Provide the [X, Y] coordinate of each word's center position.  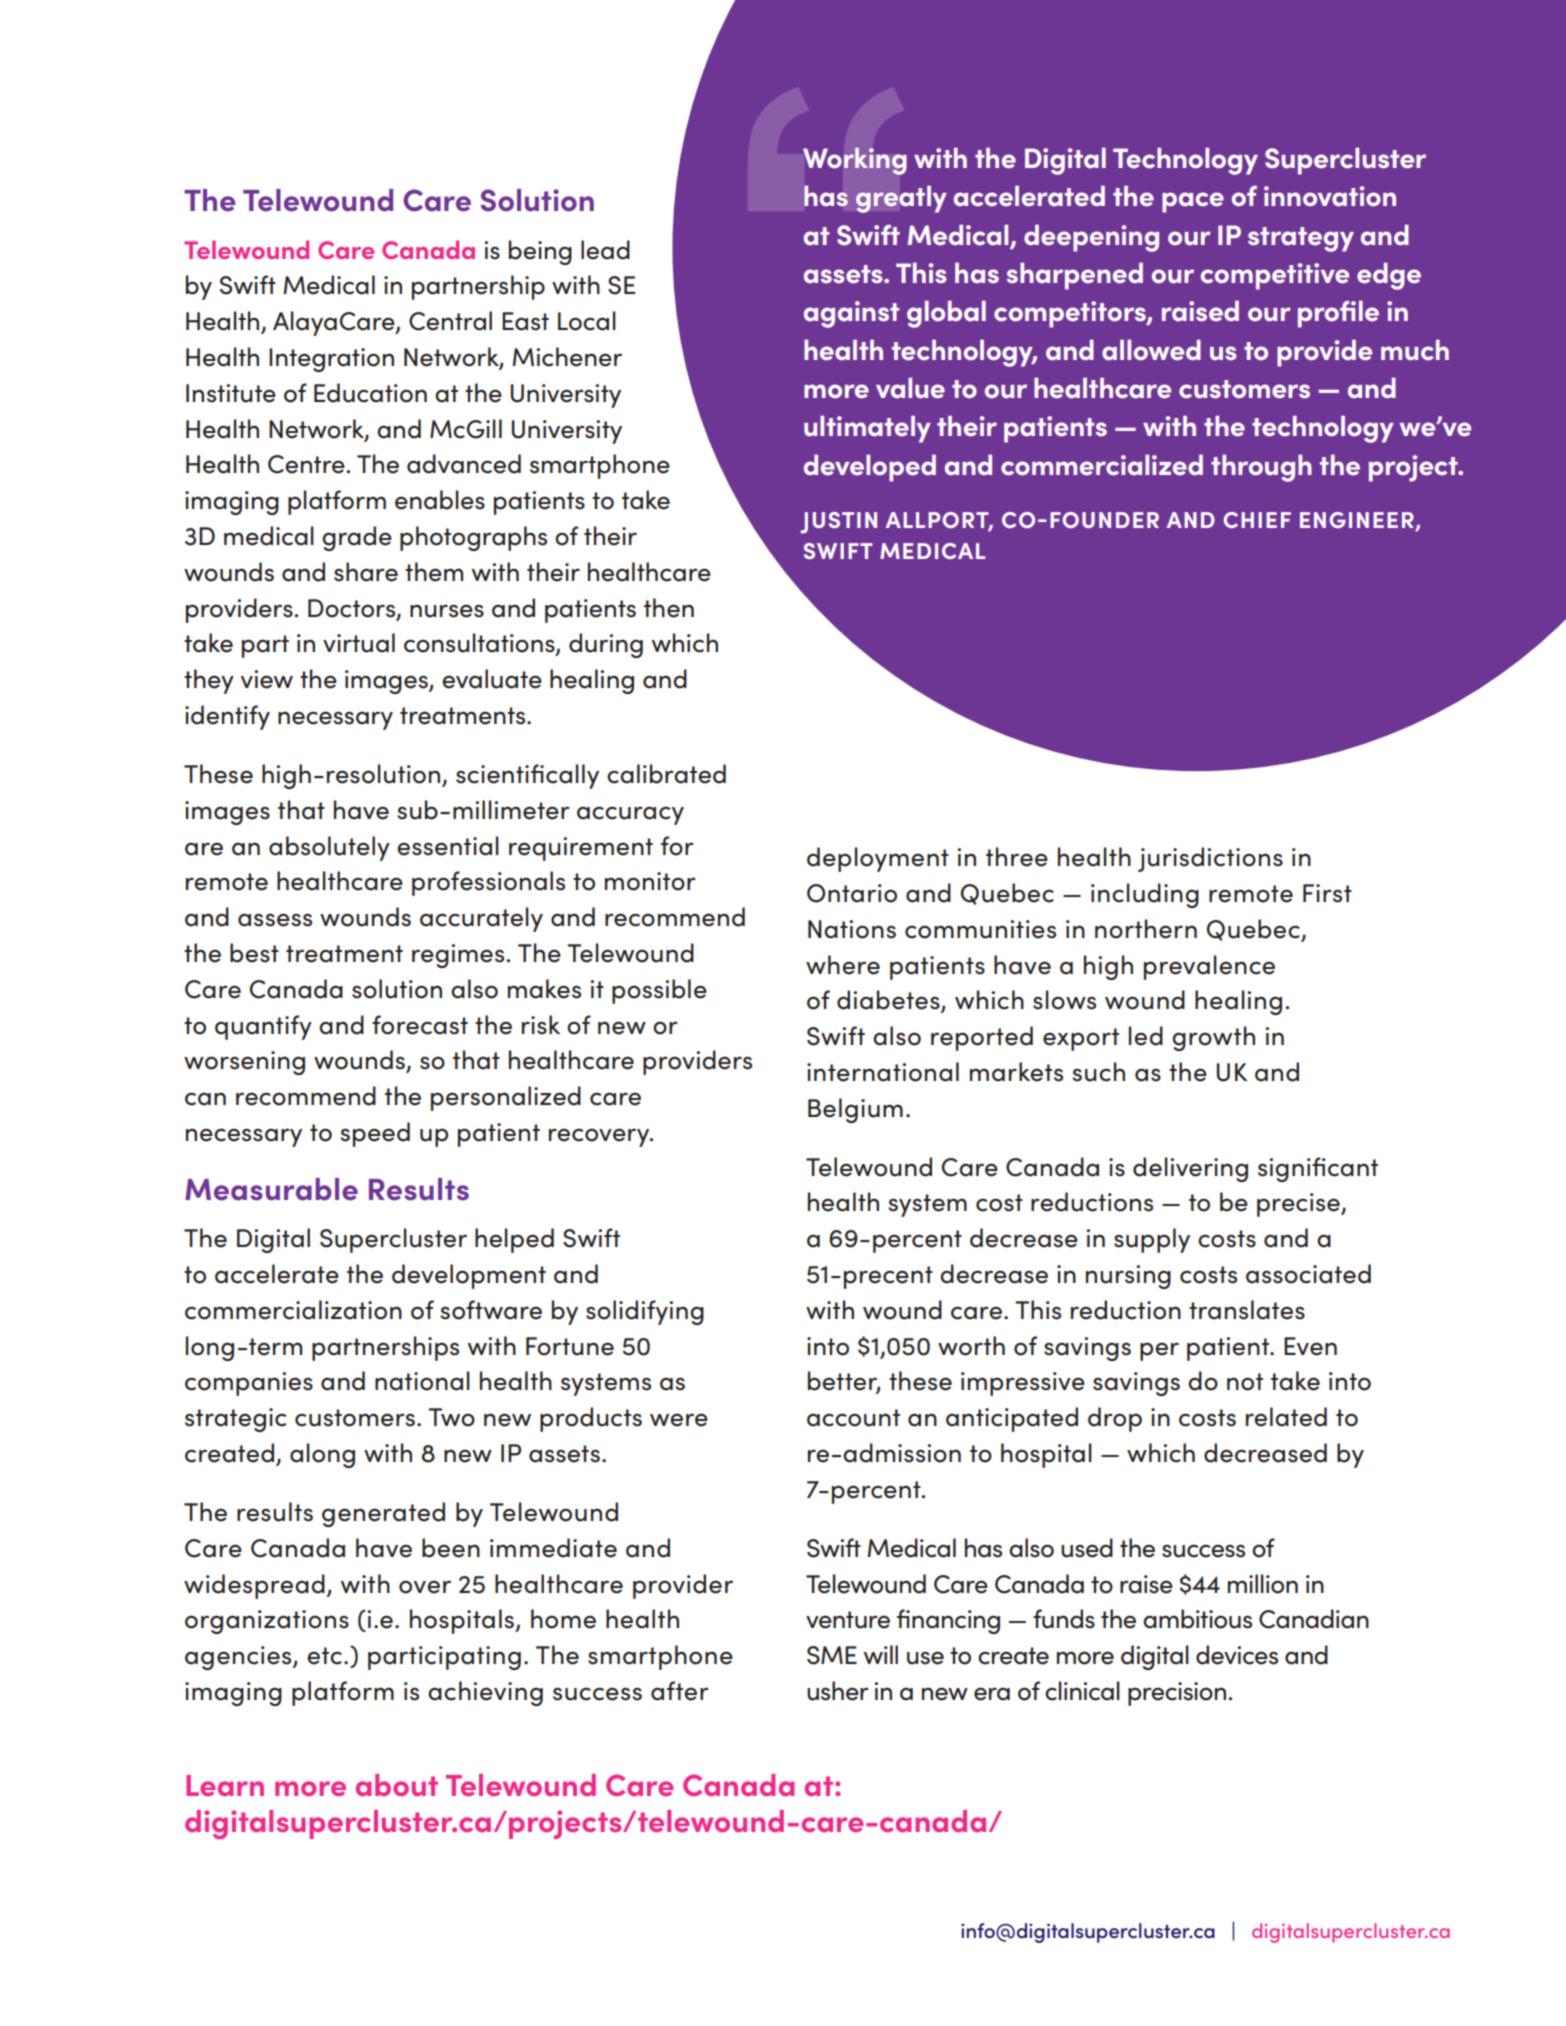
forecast [420, 1025]
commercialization [293, 1310]
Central [450, 321]
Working [855, 161]
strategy [1301, 239]
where [843, 965]
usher [838, 1691]
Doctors [353, 609]
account [853, 1418]
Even [1310, 1346]
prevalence [1209, 967]
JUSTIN [838, 523]
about [397, 1785]
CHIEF [1257, 520]
